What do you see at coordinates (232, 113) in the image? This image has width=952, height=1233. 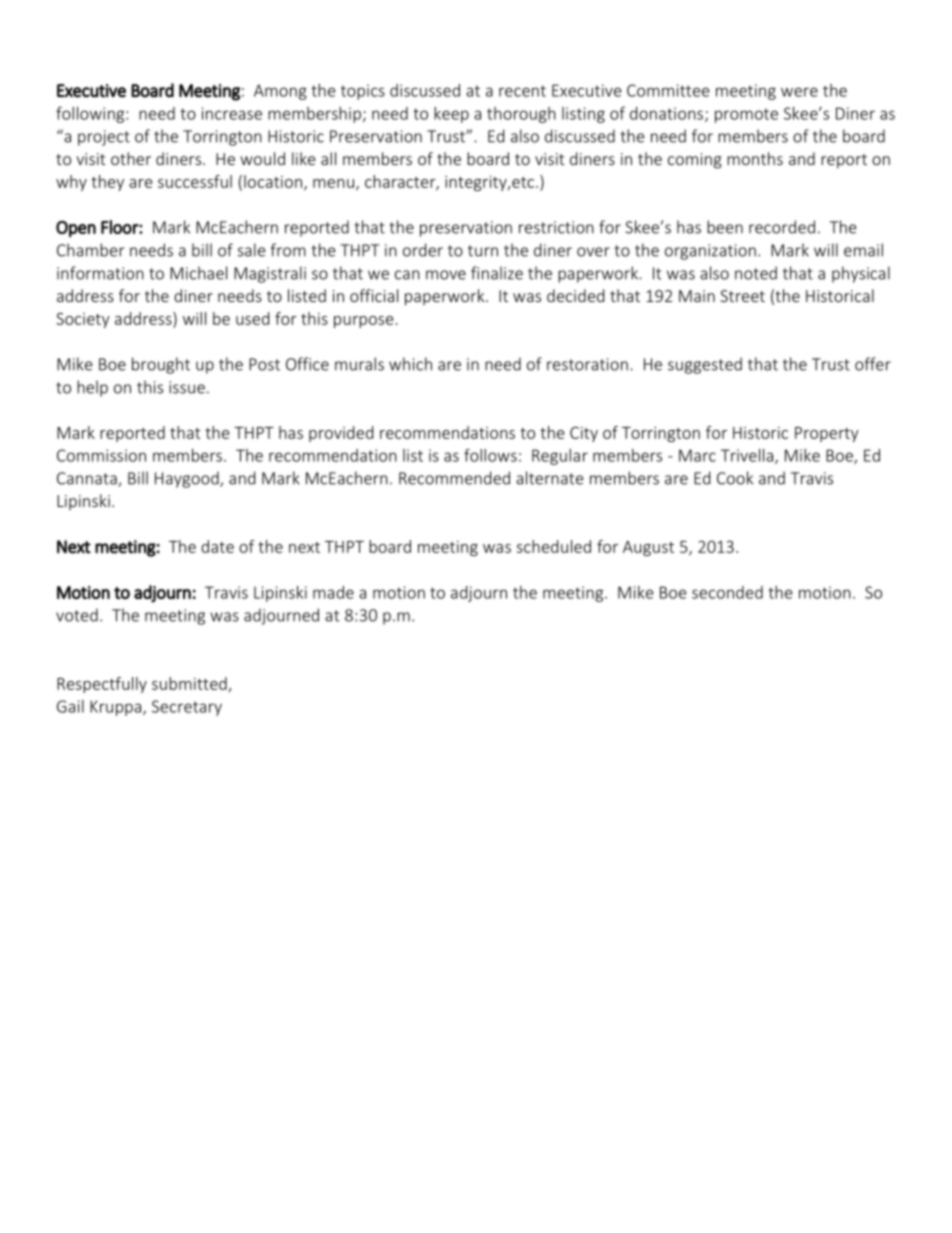 I see `increase` at bounding box center [232, 113].
